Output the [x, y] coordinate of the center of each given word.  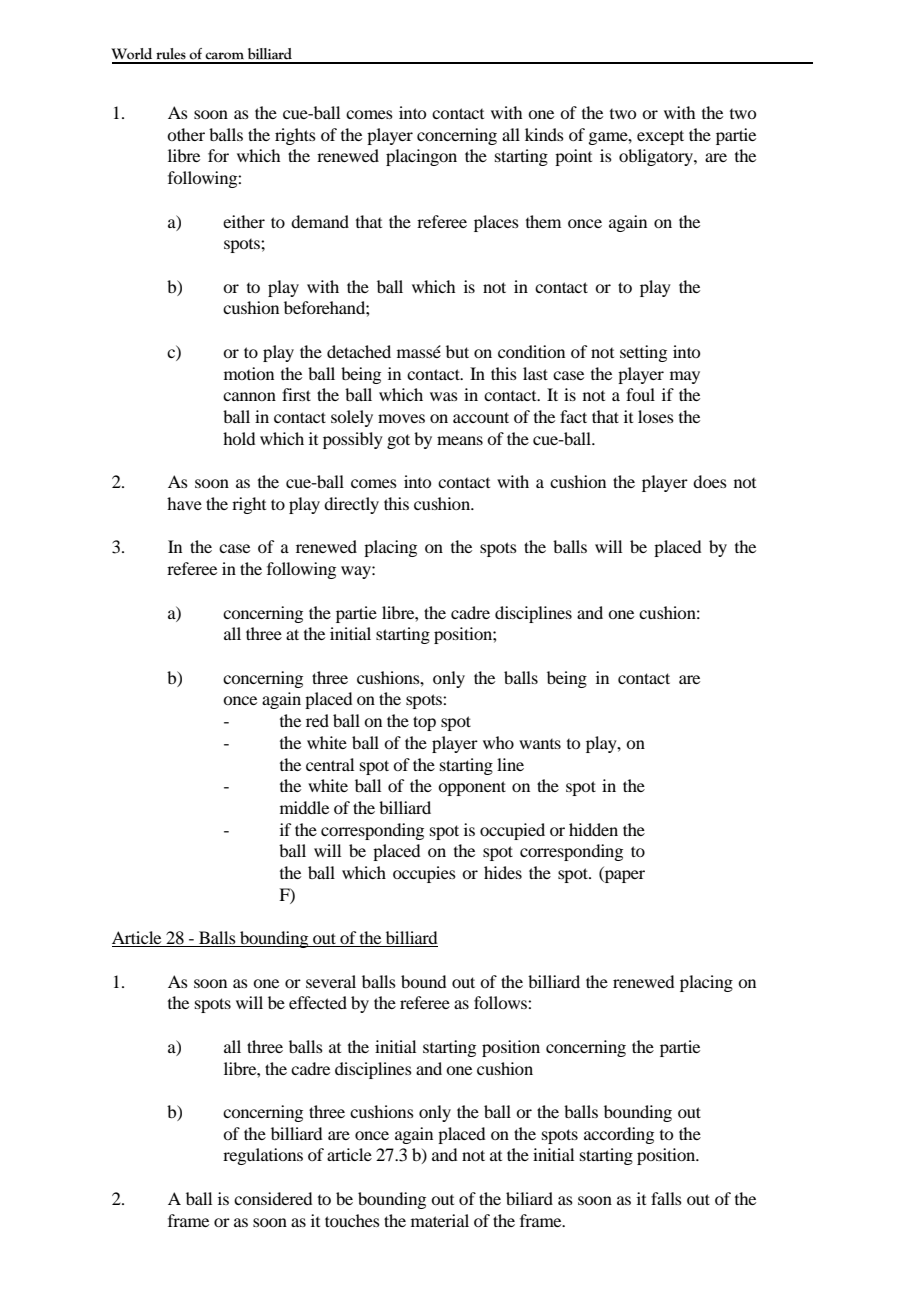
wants [540, 744]
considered [273, 1198]
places [496, 223]
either [244, 221]
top [424, 723]
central [330, 764]
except [660, 137]
